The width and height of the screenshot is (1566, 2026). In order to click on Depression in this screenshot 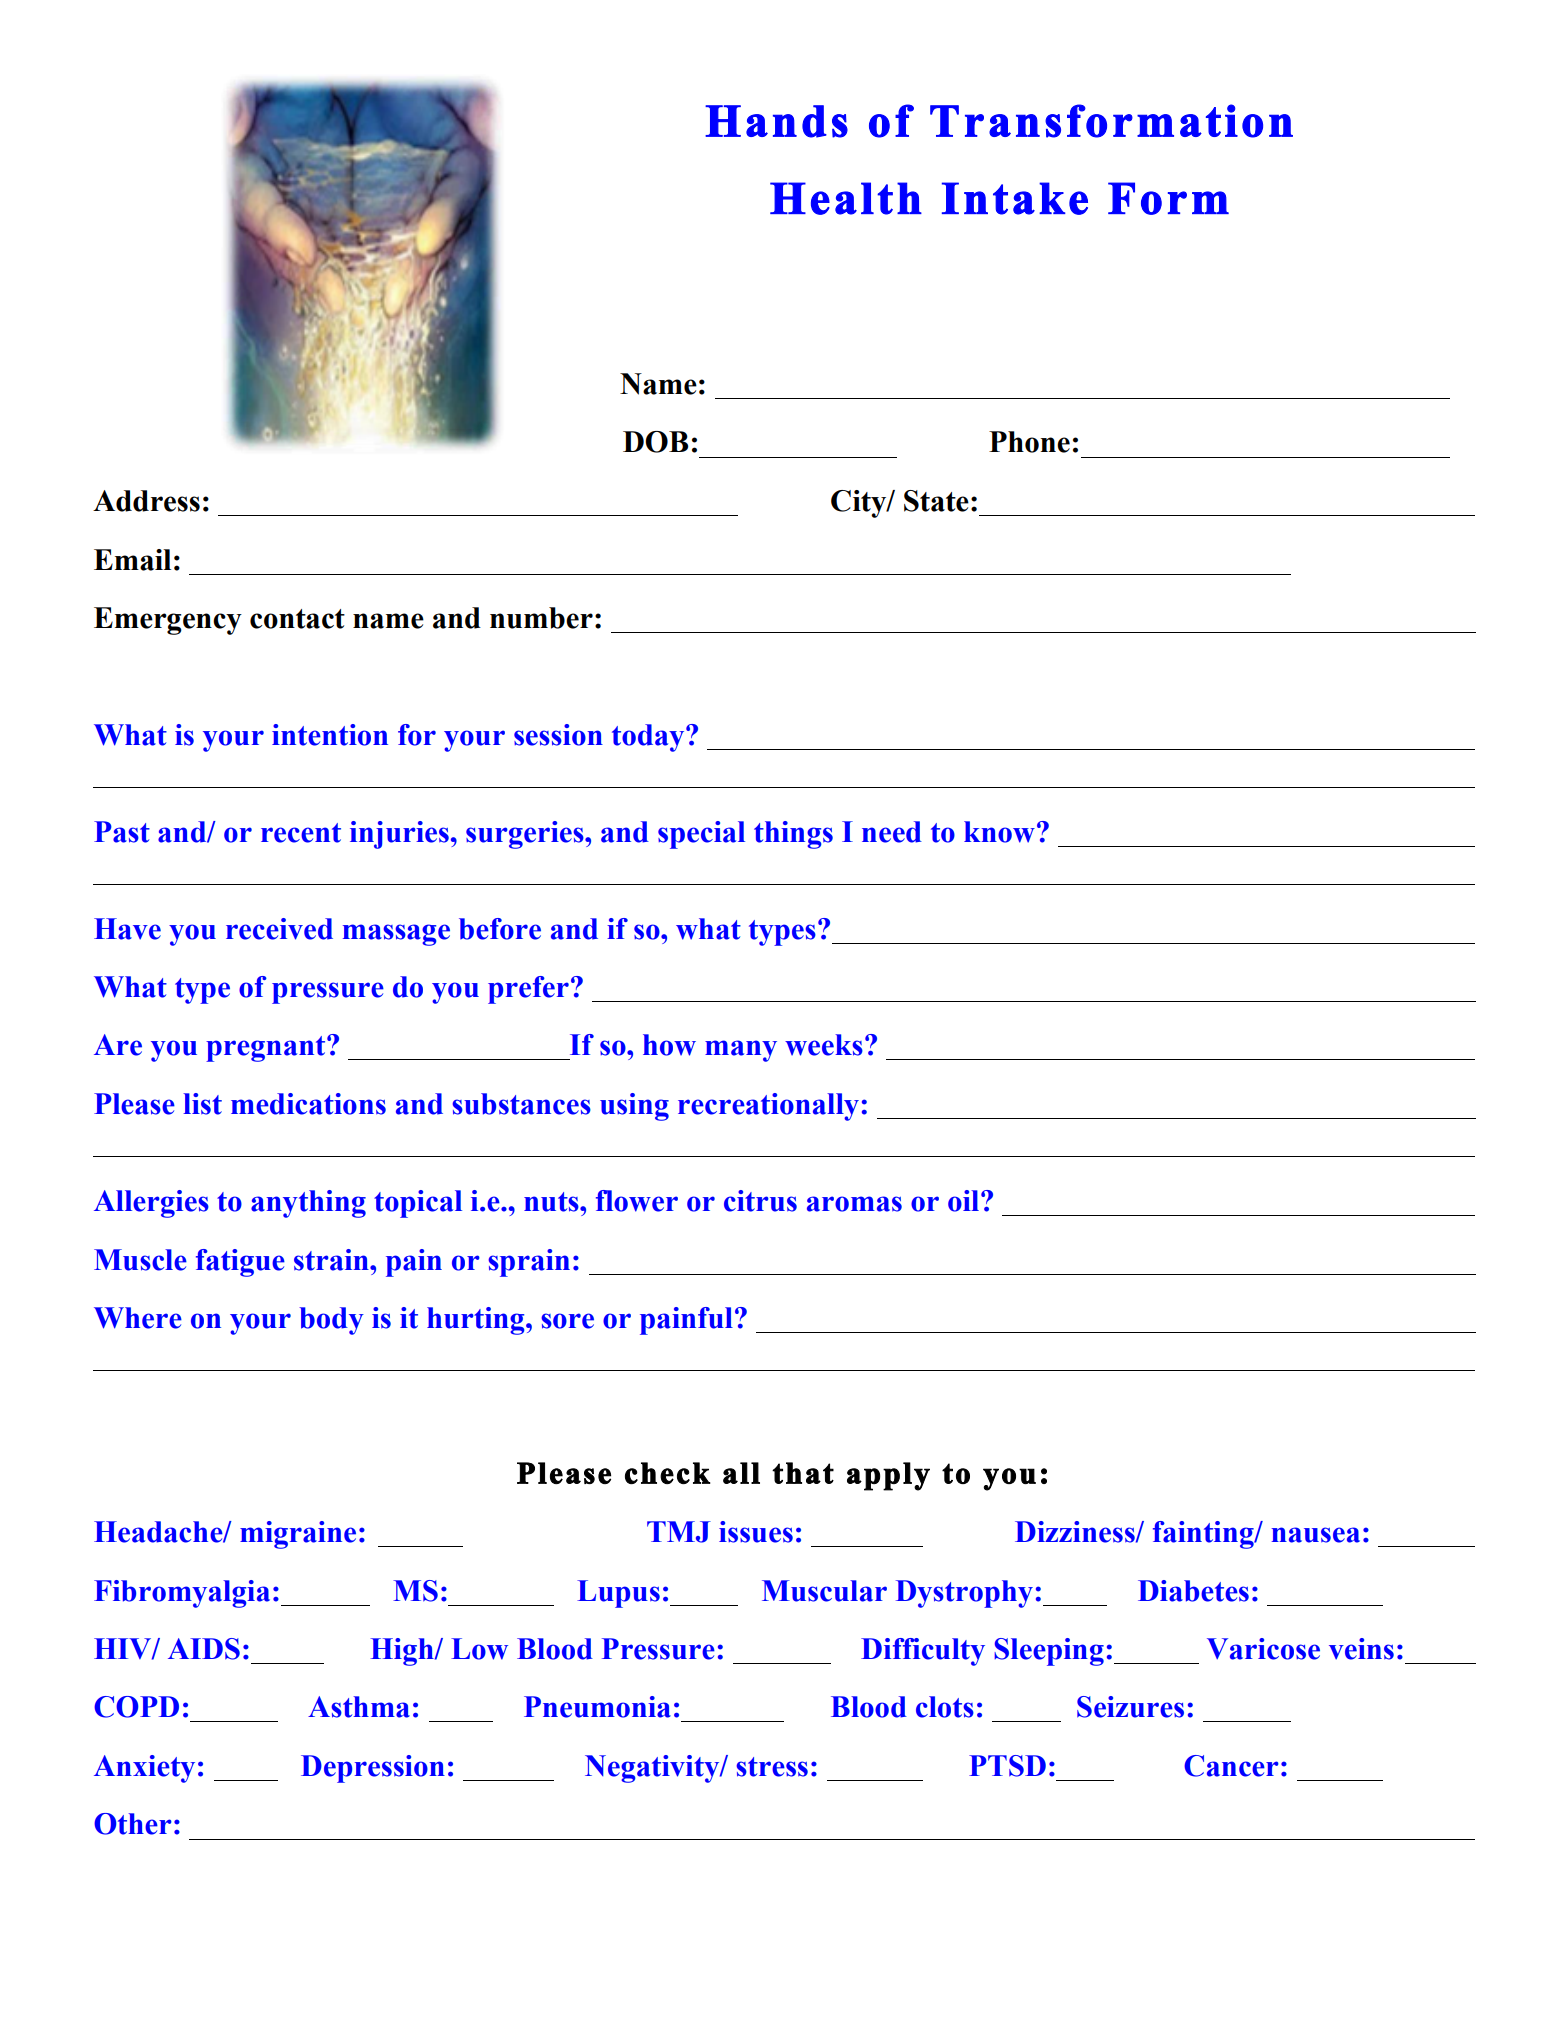, I will do `click(373, 1769)`.
